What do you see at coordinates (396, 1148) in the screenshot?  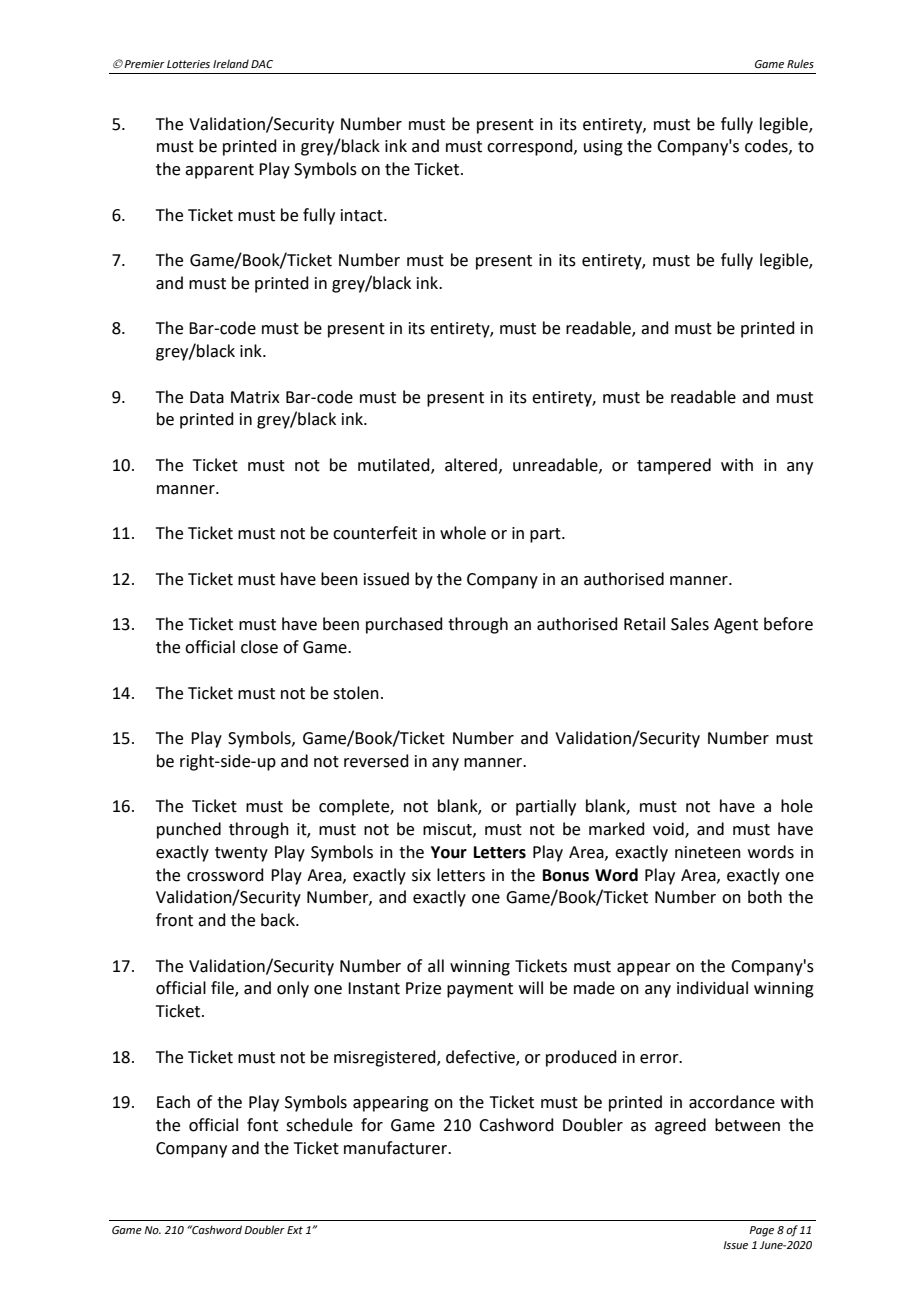 I see `manufacturer` at bounding box center [396, 1148].
